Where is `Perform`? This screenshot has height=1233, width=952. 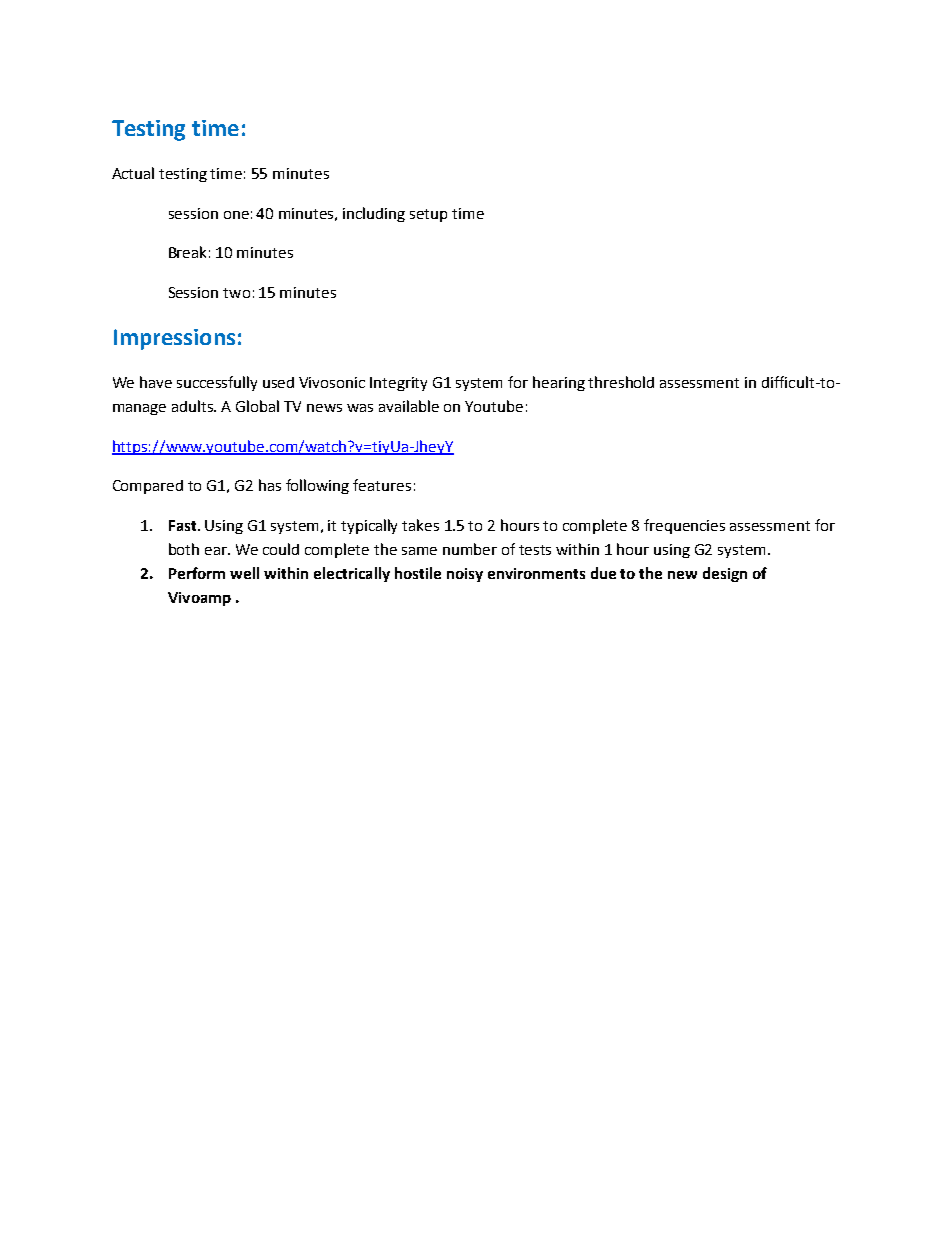 Perform is located at coordinates (197, 573).
